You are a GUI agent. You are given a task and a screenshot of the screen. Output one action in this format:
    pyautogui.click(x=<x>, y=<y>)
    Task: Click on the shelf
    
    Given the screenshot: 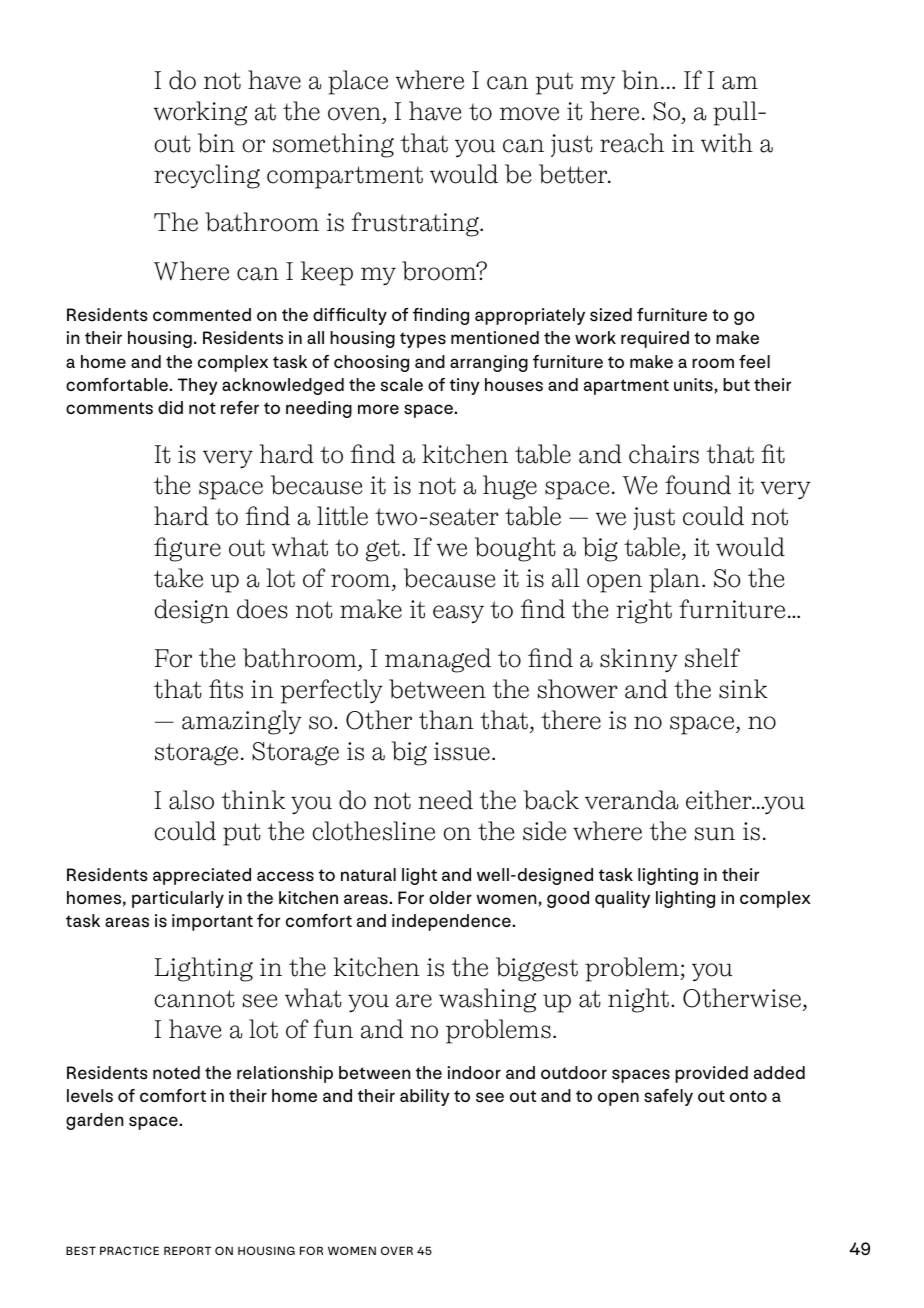 What is the action you would take?
    pyautogui.click(x=712, y=658)
